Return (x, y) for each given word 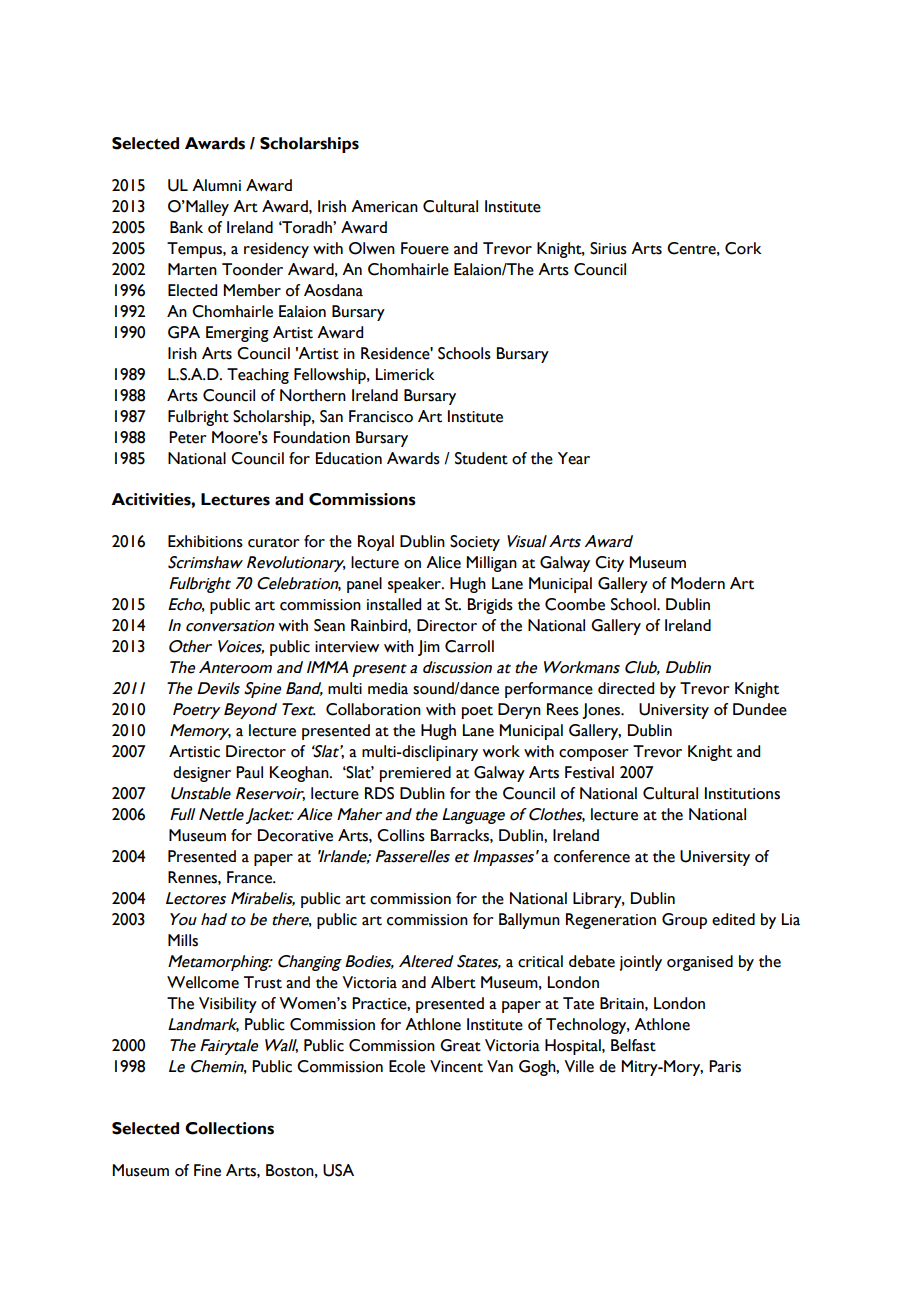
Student (481, 458)
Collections (229, 1128)
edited (733, 919)
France (250, 877)
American (384, 206)
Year (574, 458)
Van (500, 1066)
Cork (743, 248)
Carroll (469, 646)
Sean (329, 625)
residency (276, 250)
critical (540, 961)
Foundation (312, 437)
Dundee (760, 709)
